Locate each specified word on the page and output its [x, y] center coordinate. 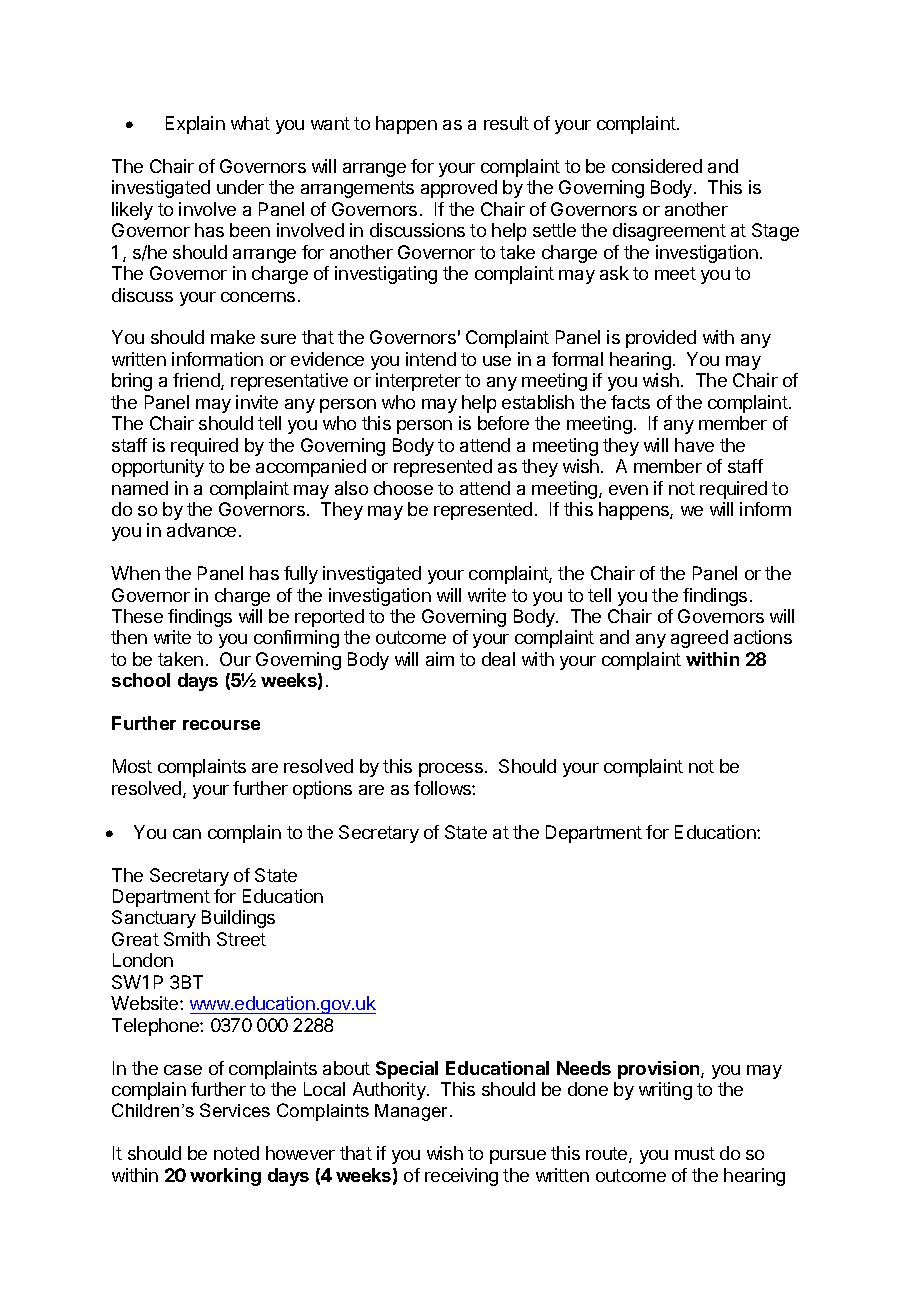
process [451, 770]
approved [459, 189]
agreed [699, 639]
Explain [195, 125]
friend [197, 381]
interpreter [418, 382]
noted [236, 1153]
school [141, 680]
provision [660, 1070]
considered [657, 166]
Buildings [238, 919]
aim [440, 659]
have [694, 445]
